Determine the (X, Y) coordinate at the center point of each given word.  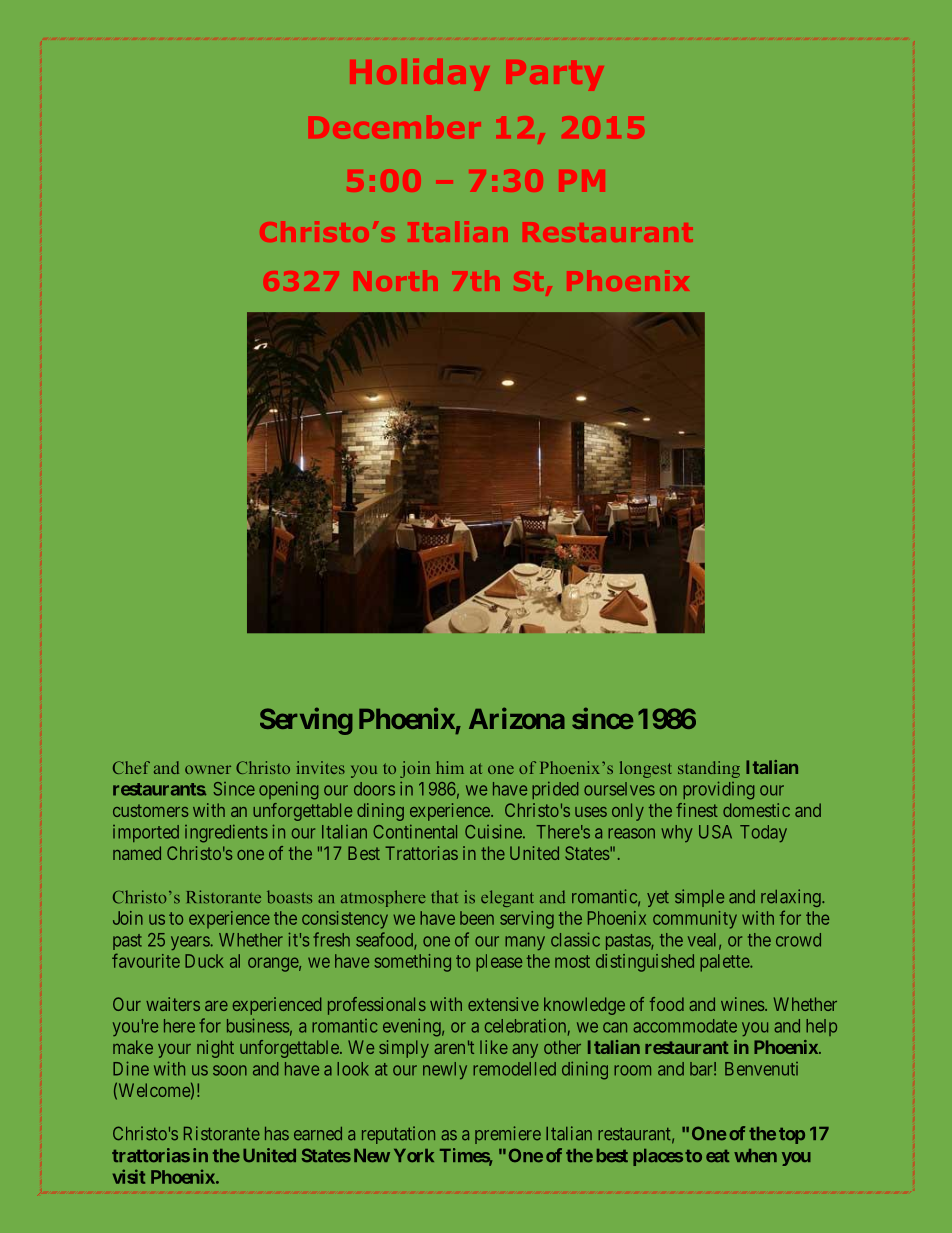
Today (763, 833)
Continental (415, 832)
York (414, 1155)
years (190, 943)
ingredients (226, 834)
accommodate (685, 1026)
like (494, 1047)
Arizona (517, 718)
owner (208, 769)
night (215, 1049)
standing (709, 769)
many (525, 943)
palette (725, 963)
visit (129, 1176)
